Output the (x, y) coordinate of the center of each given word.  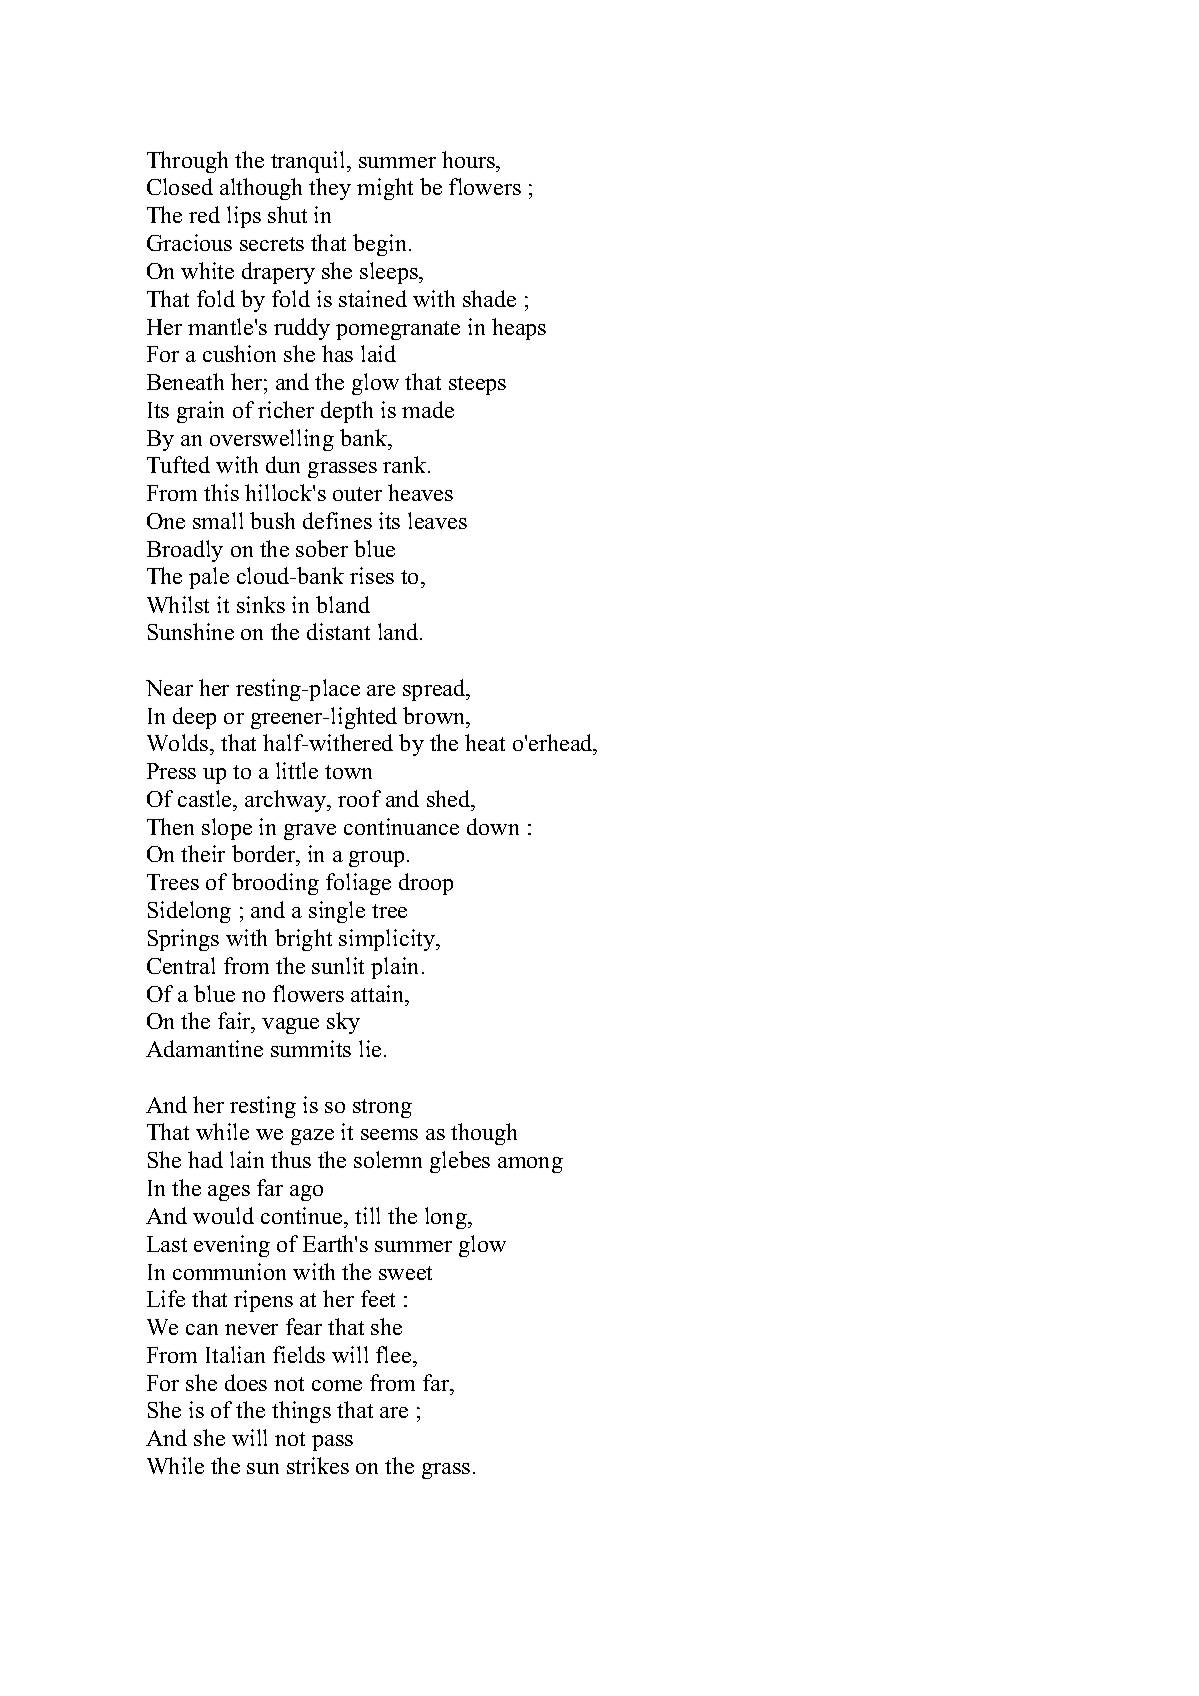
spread (435, 690)
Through (187, 162)
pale (209, 578)
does (246, 1382)
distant (338, 631)
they (330, 189)
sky (343, 1023)
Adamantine (204, 1048)
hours (470, 159)
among (530, 1165)
